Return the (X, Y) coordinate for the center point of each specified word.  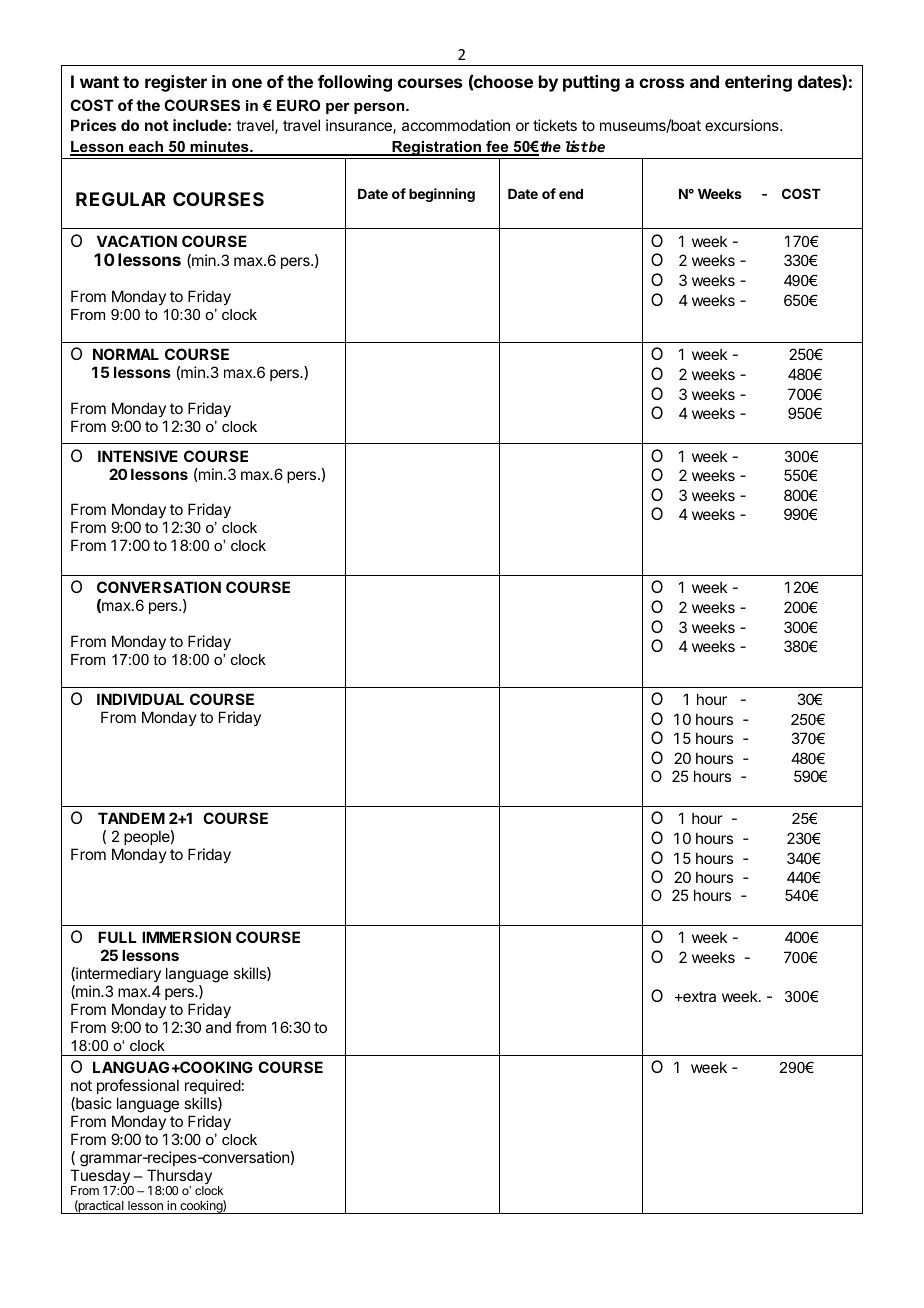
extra (698, 996)
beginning (442, 195)
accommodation (456, 125)
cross (661, 83)
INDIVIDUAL (140, 699)
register (176, 83)
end (571, 194)
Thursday (179, 1178)
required (213, 1086)
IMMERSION (186, 937)
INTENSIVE (138, 456)
